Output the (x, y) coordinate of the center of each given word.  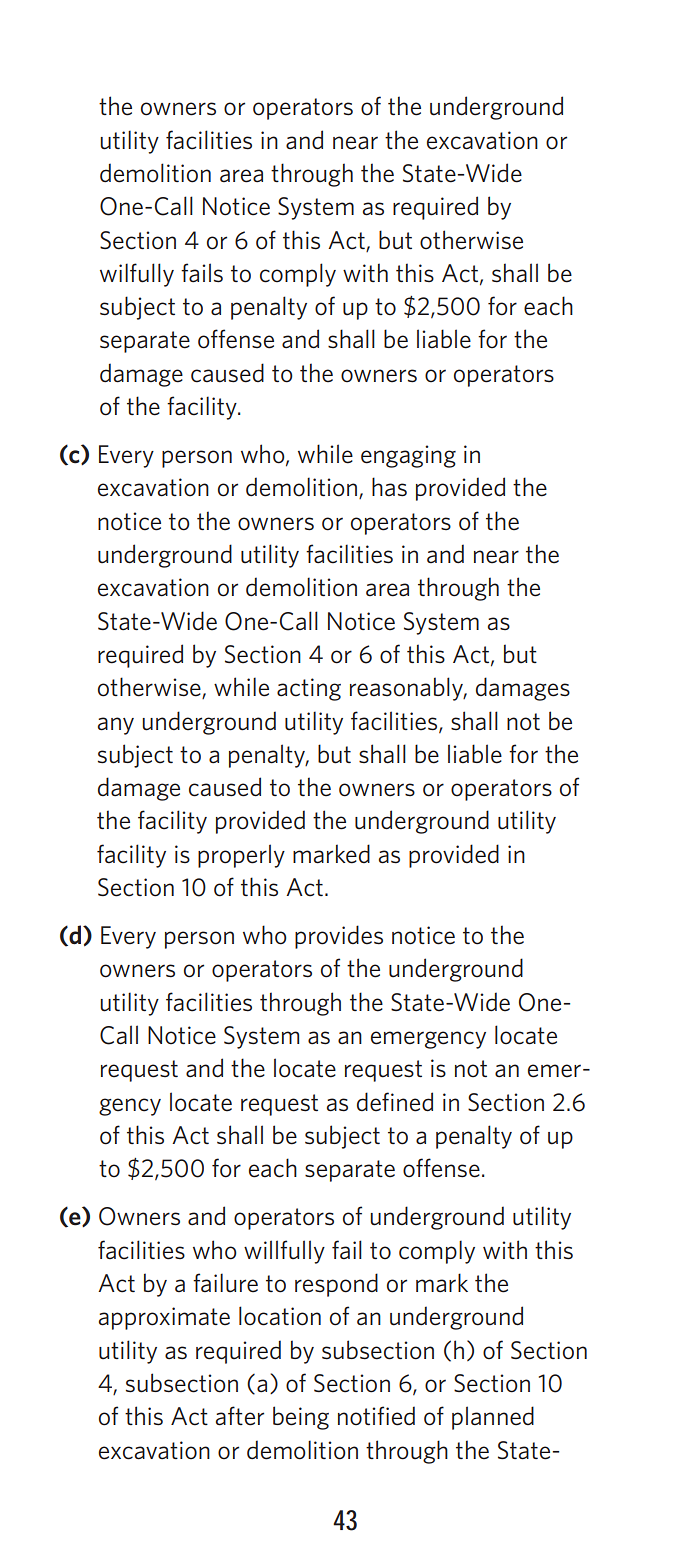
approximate (164, 1318)
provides (339, 937)
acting (309, 689)
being (301, 1418)
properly (241, 856)
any (116, 726)
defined (395, 1102)
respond (336, 1285)
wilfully (137, 275)
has (389, 487)
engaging (408, 456)
